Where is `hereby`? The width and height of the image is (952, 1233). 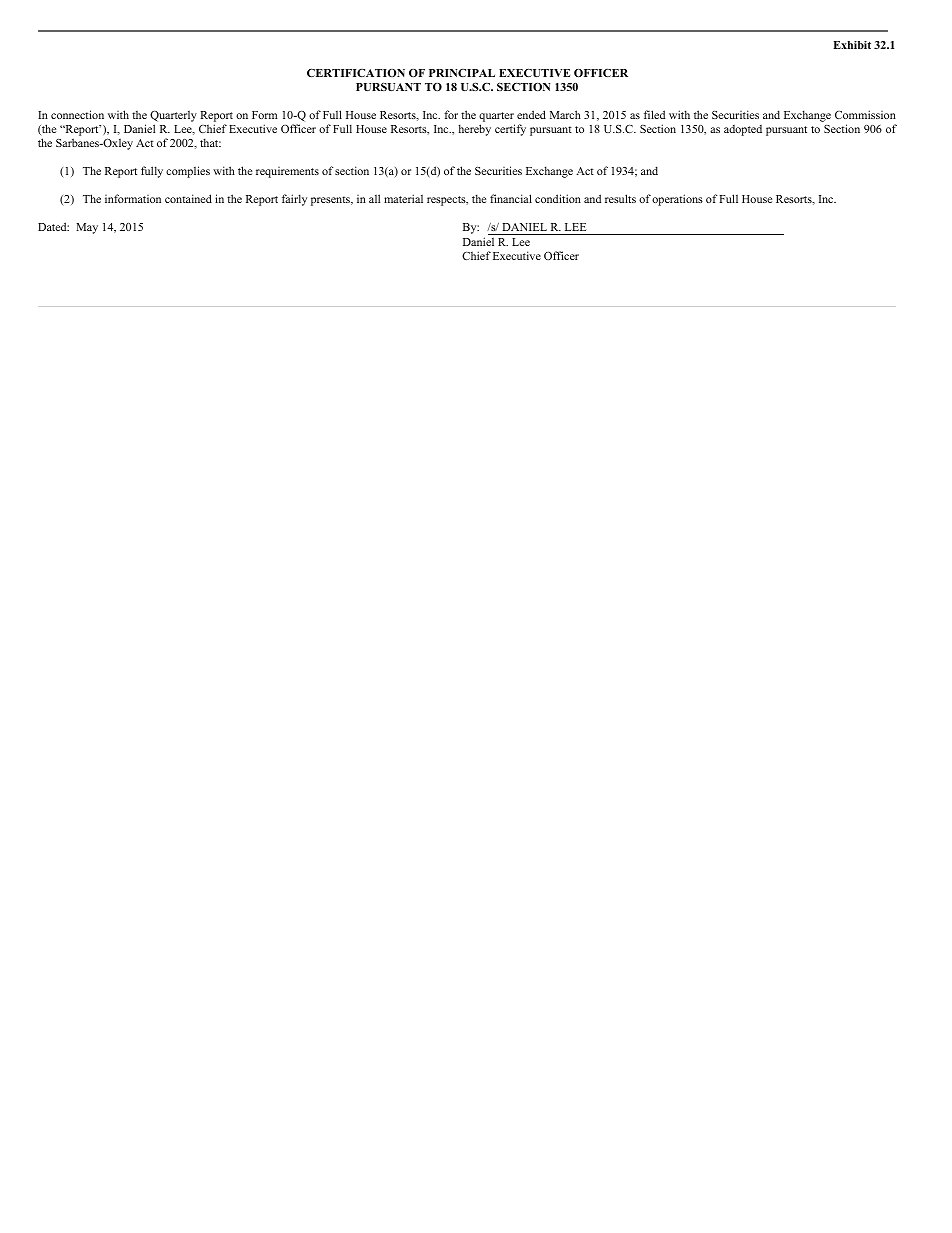 hereby is located at coordinates (475, 130).
